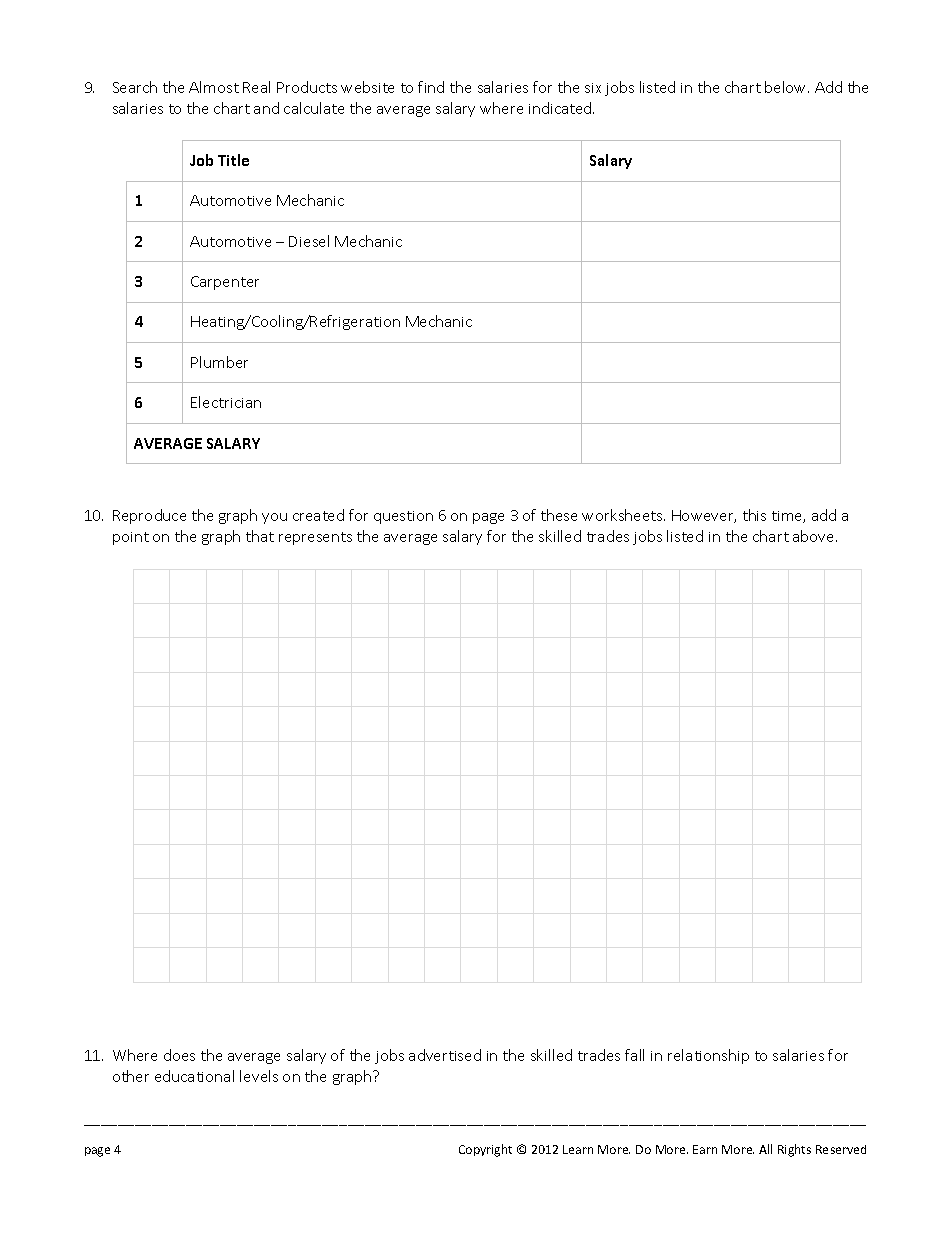 This document has height=1233, width=952. Describe the element at coordinates (485, 1150) in the document. I see `Copyright` at that location.
